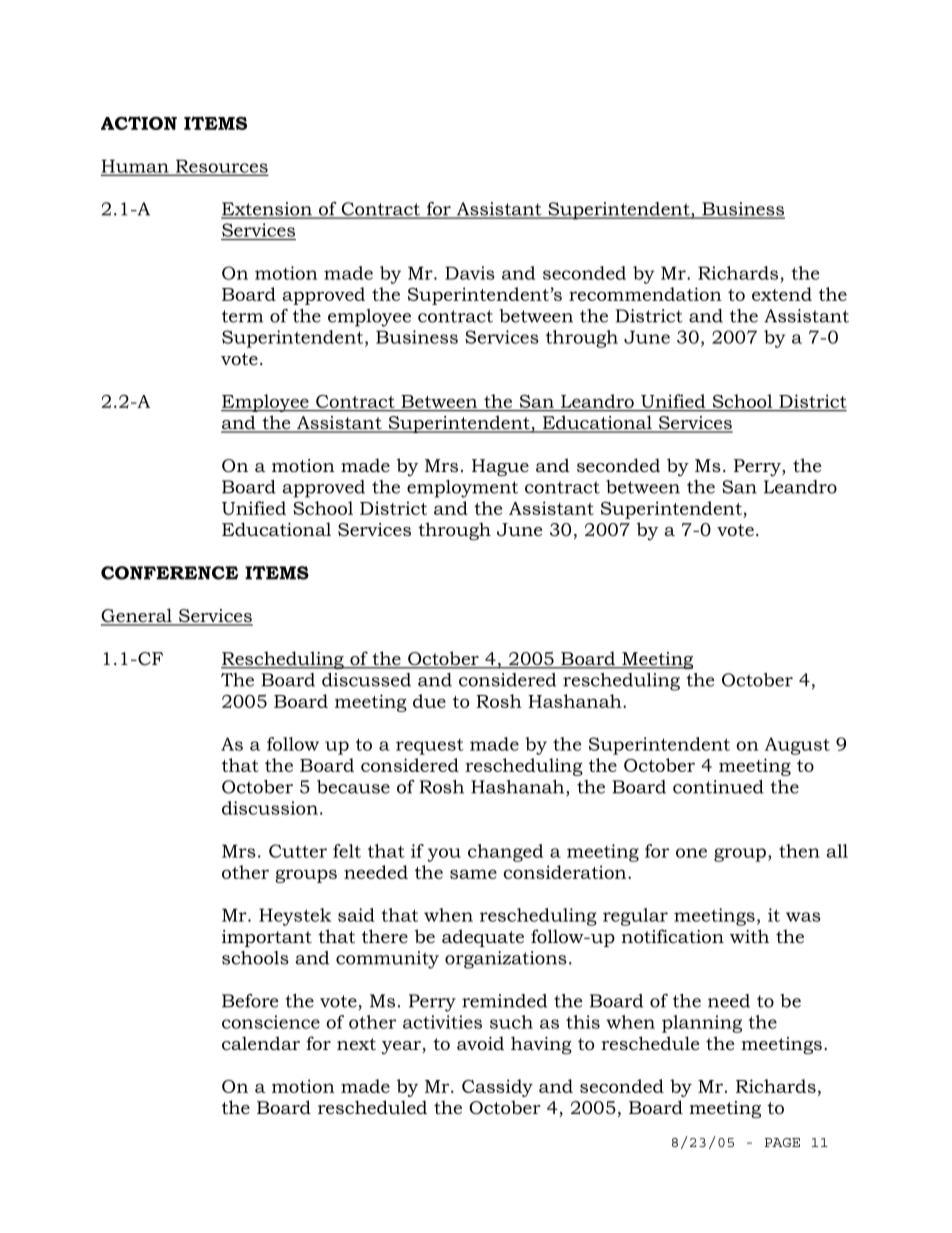 Image resolution: width=952 pixels, height=1233 pixels. Describe the element at coordinates (221, 167) in the screenshot. I see `Resources` at that location.
